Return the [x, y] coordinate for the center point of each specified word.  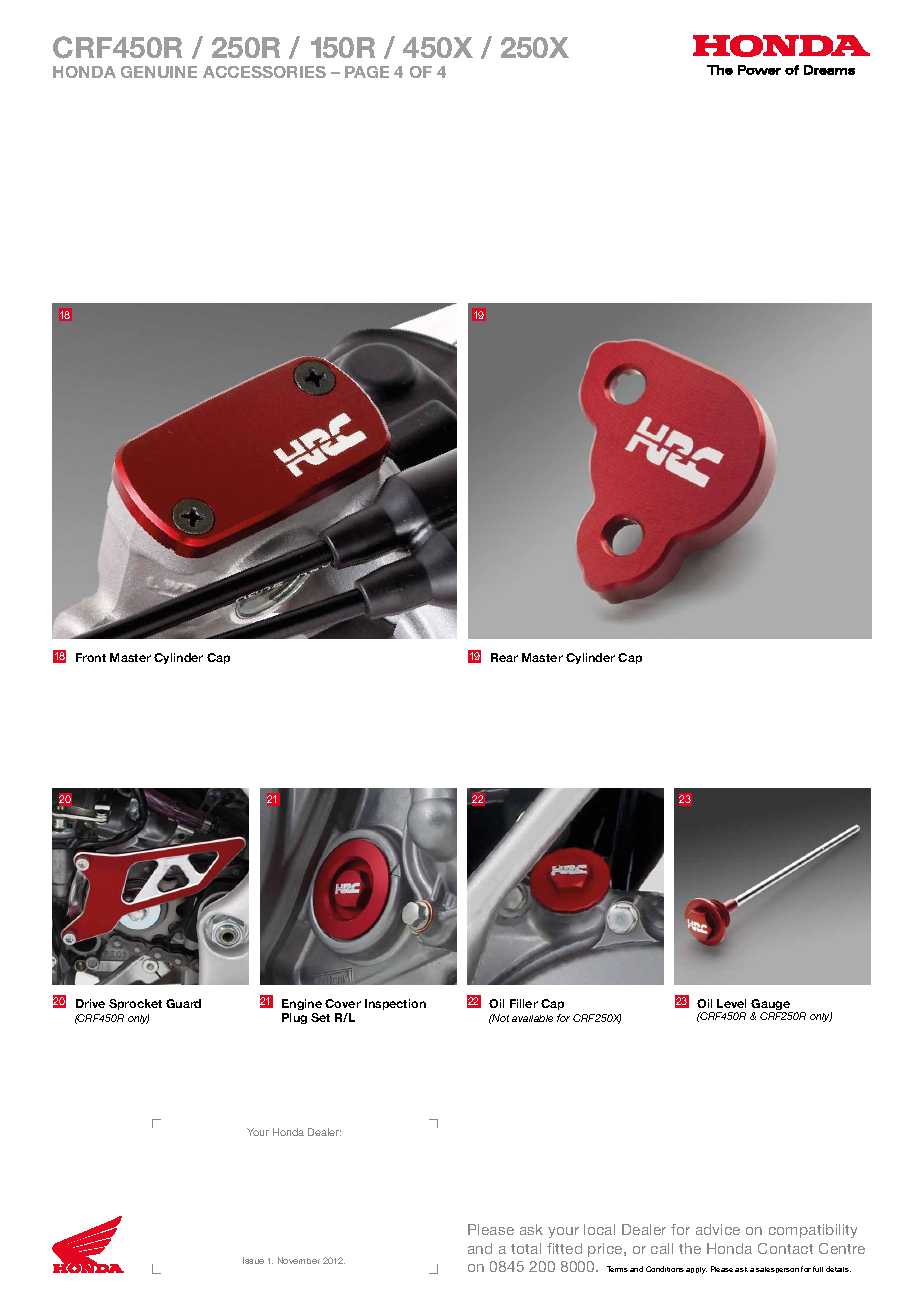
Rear [504, 657]
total [526, 1248]
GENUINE [159, 72]
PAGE [367, 72]
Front [91, 657]
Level [731, 1003]
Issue [253, 1260]
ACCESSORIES [264, 72]
